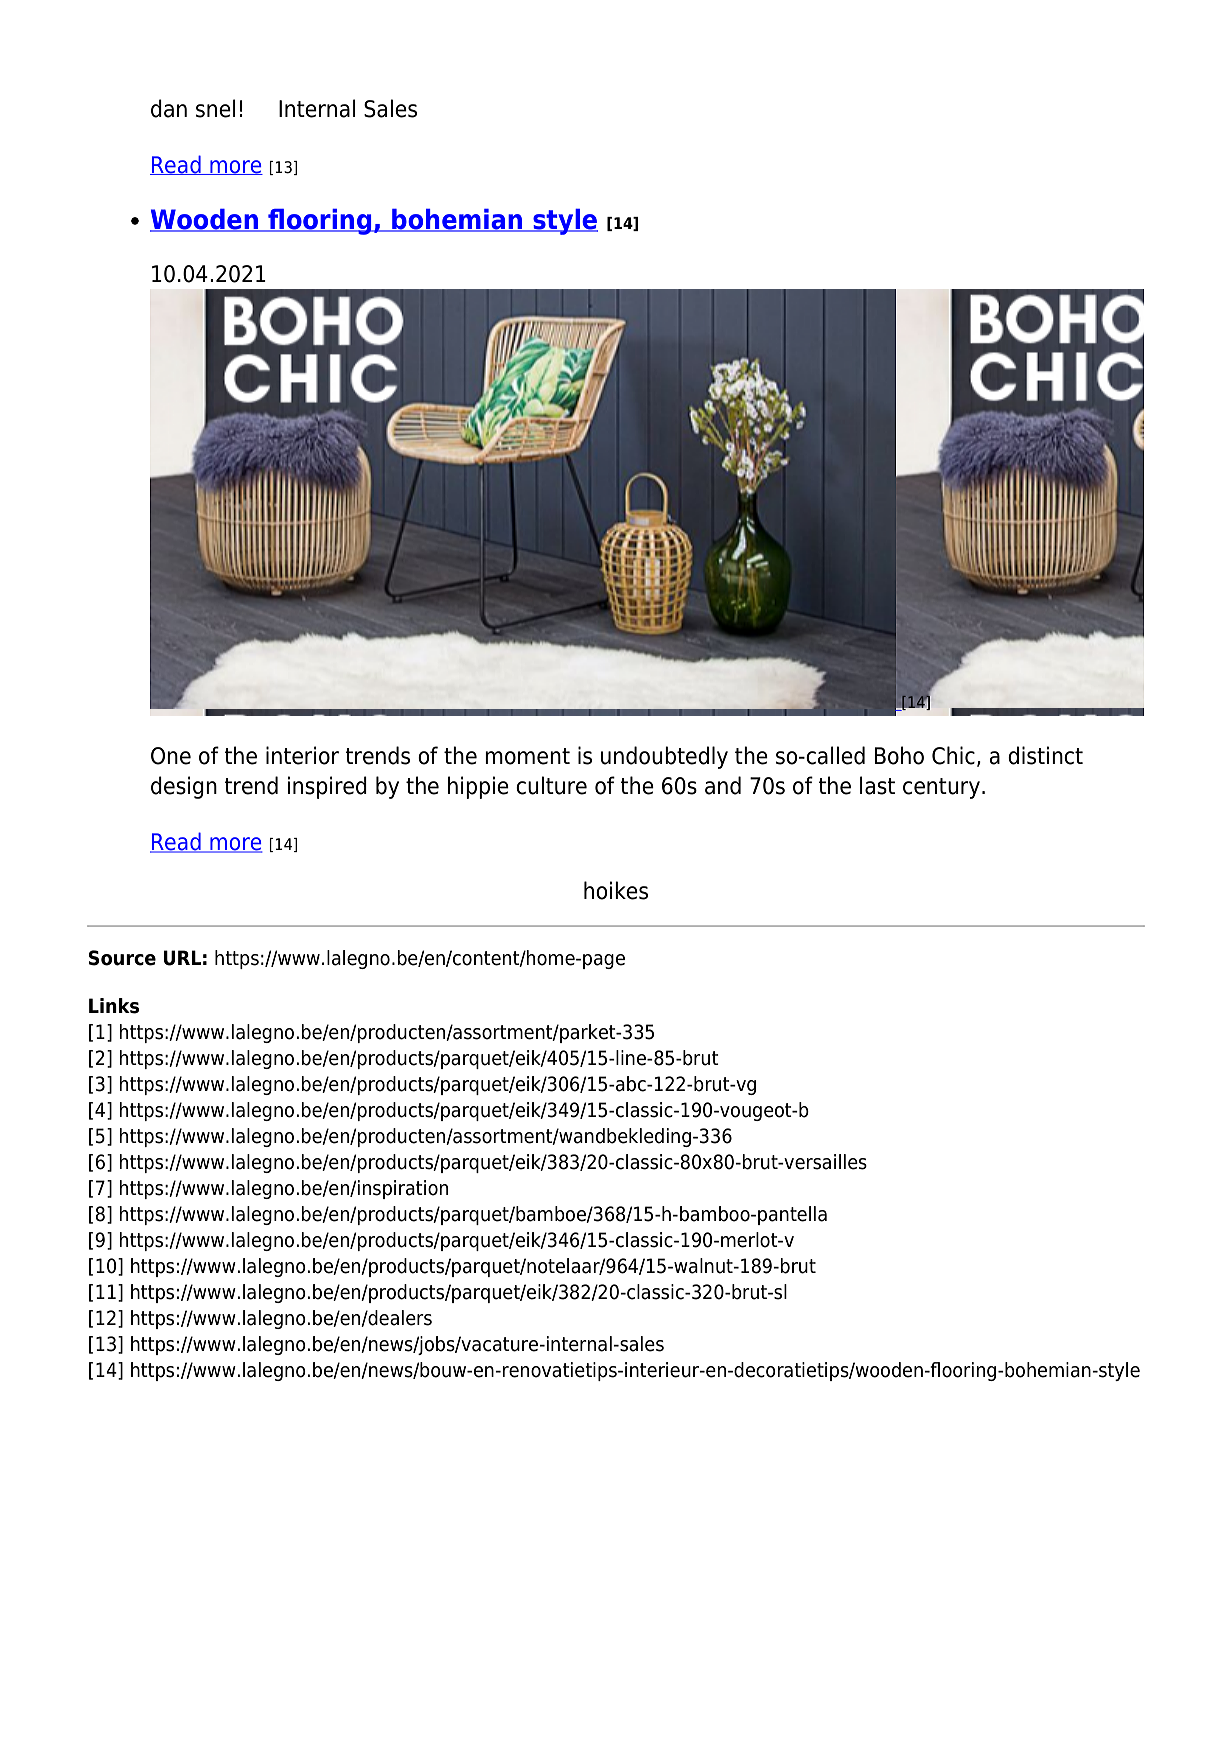  What do you see at coordinates (1045, 755) in the document?
I see `distinct` at bounding box center [1045, 755].
